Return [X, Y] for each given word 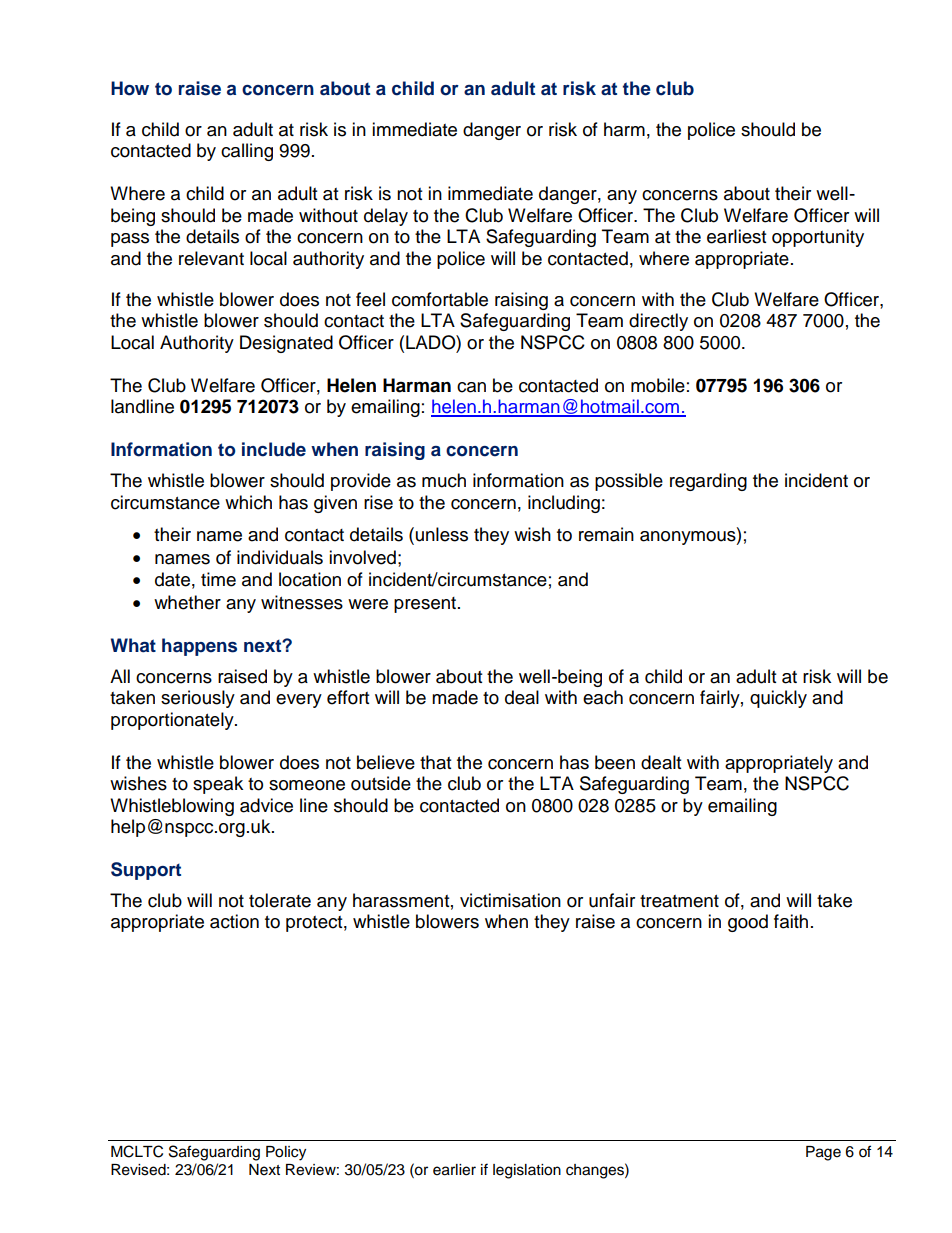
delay [386, 217]
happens [199, 647]
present [426, 605]
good [748, 923]
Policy [286, 1153]
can [471, 387]
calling [247, 152]
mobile [658, 385]
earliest [736, 236]
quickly [778, 699]
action [234, 921]
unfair [612, 900]
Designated [286, 344]
